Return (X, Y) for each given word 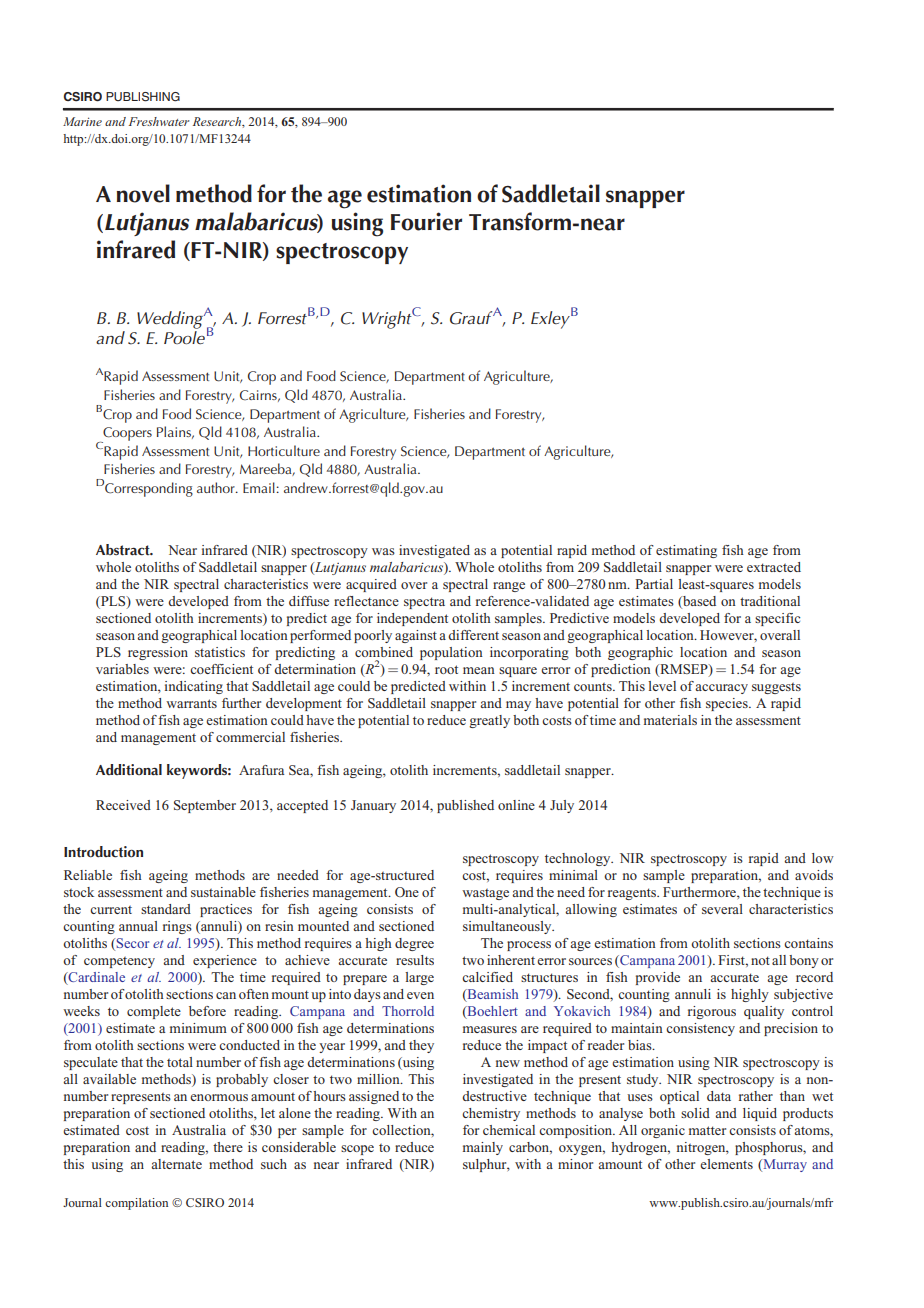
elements (726, 1164)
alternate (176, 1164)
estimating (686, 551)
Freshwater (159, 121)
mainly (483, 1148)
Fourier (426, 221)
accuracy (721, 689)
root (446, 669)
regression (158, 653)
